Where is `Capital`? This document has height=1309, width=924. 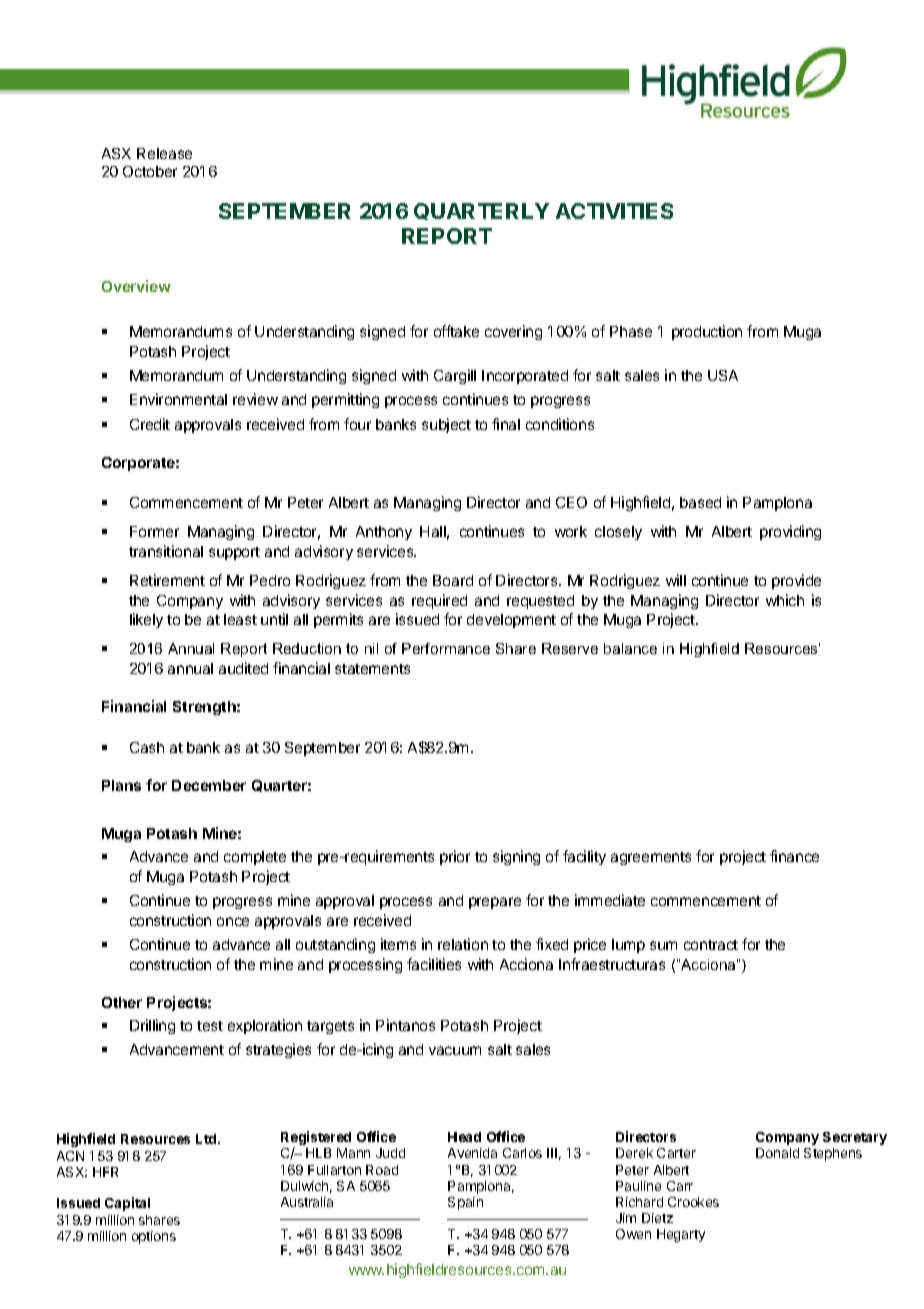
Capital is located at coordinates (127, 1204).
